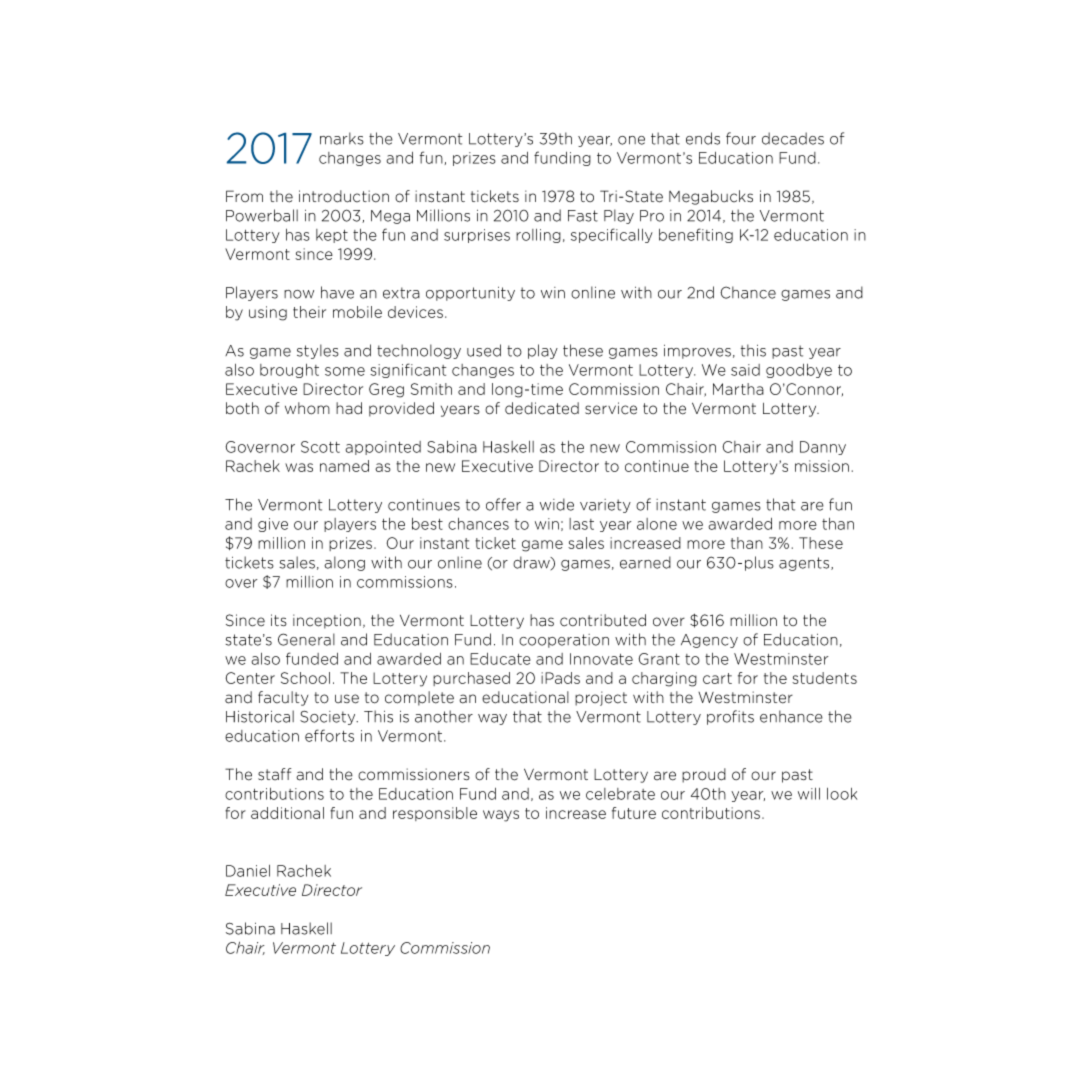 This document has height=1092, width=1092. Describe the element at coordinates (342, 138) in the document. I see `marks` at that location.
